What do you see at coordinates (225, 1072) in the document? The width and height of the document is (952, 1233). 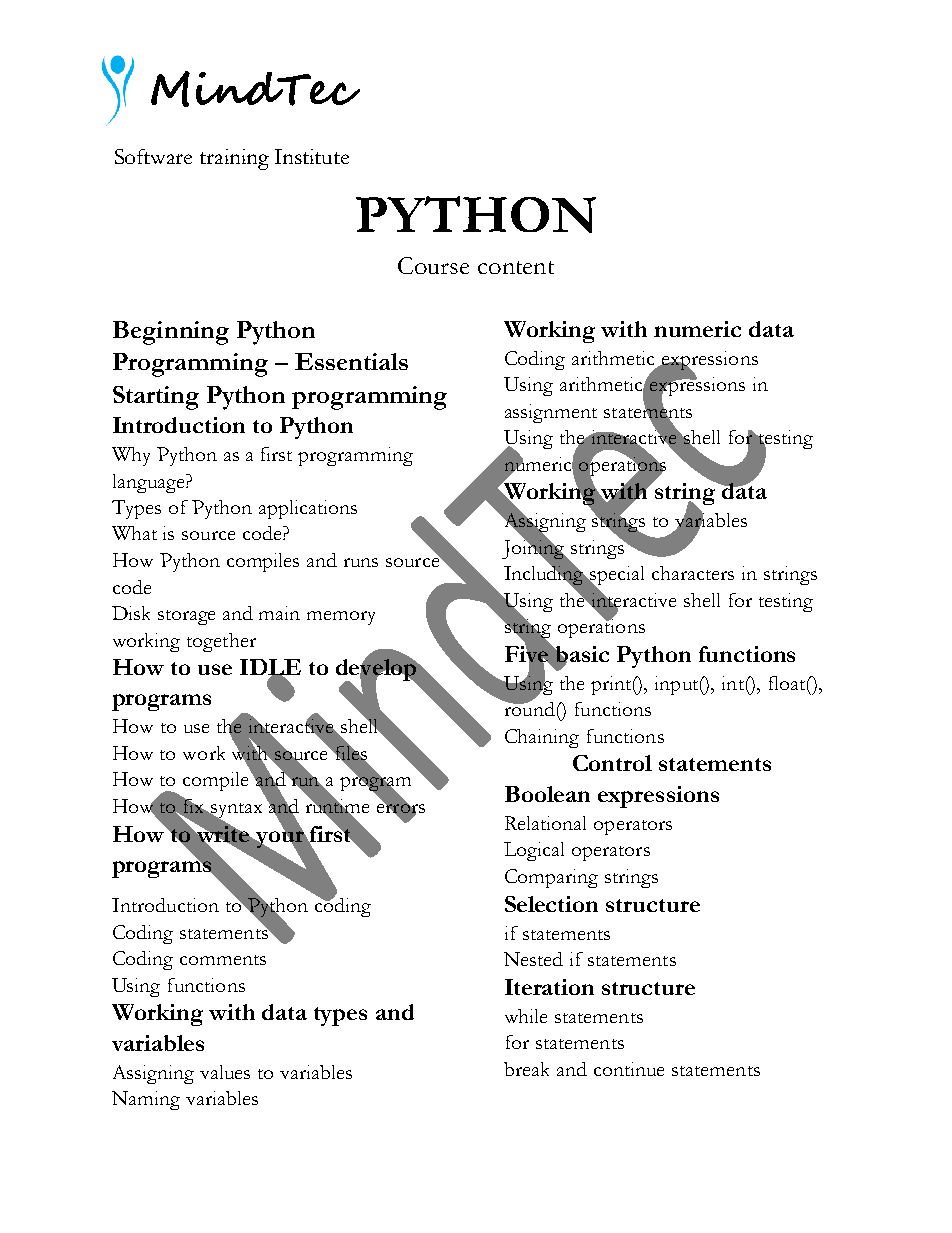 I see `values` at bounding box center [225, 1072].
